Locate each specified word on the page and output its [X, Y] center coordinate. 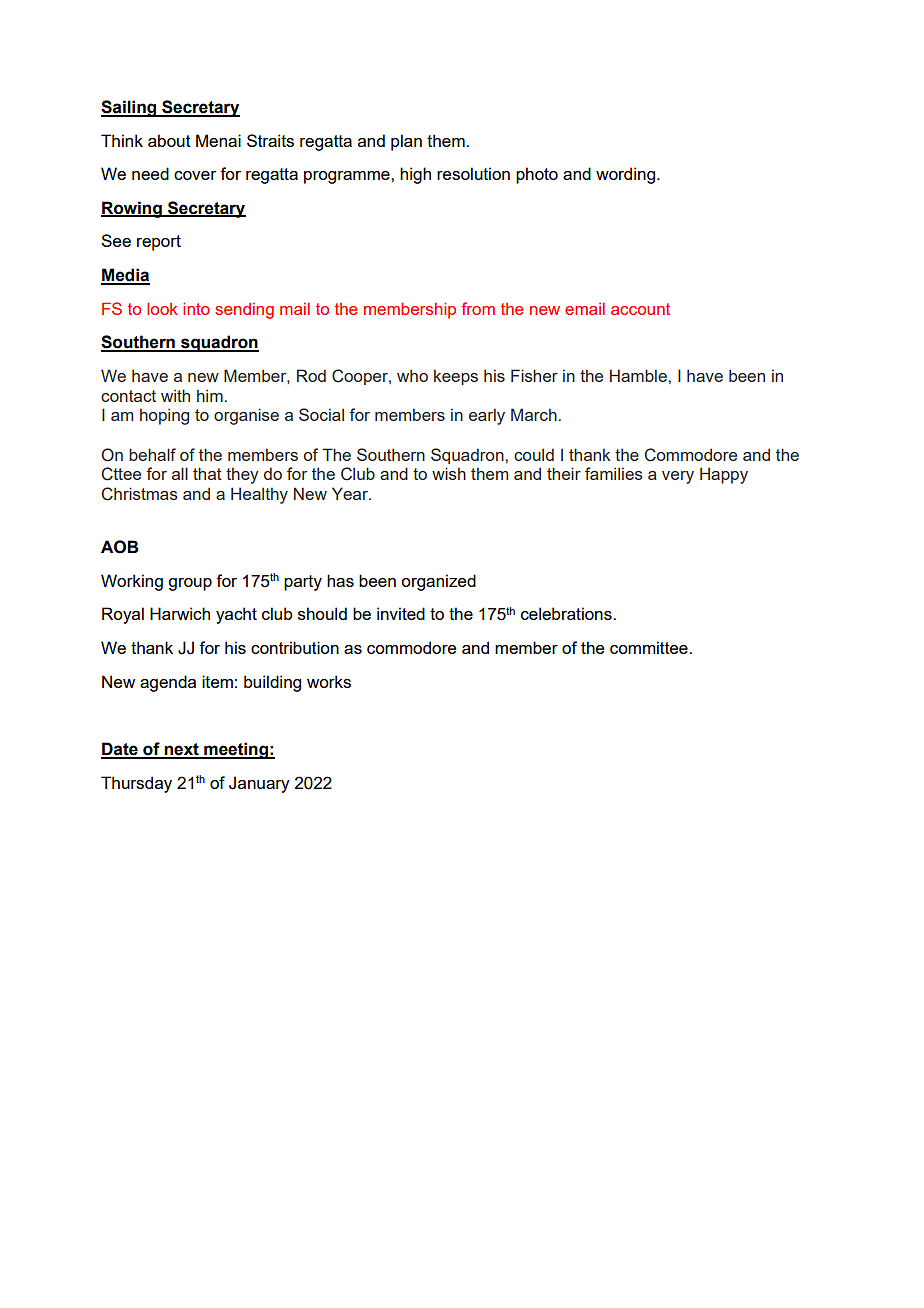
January [259, 784]
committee [650, 647]
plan [406, 142]
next [182, 750]
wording [625, 175]
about [169, 140]
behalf [152, 454]
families [614, 473]
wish [449, 473]
